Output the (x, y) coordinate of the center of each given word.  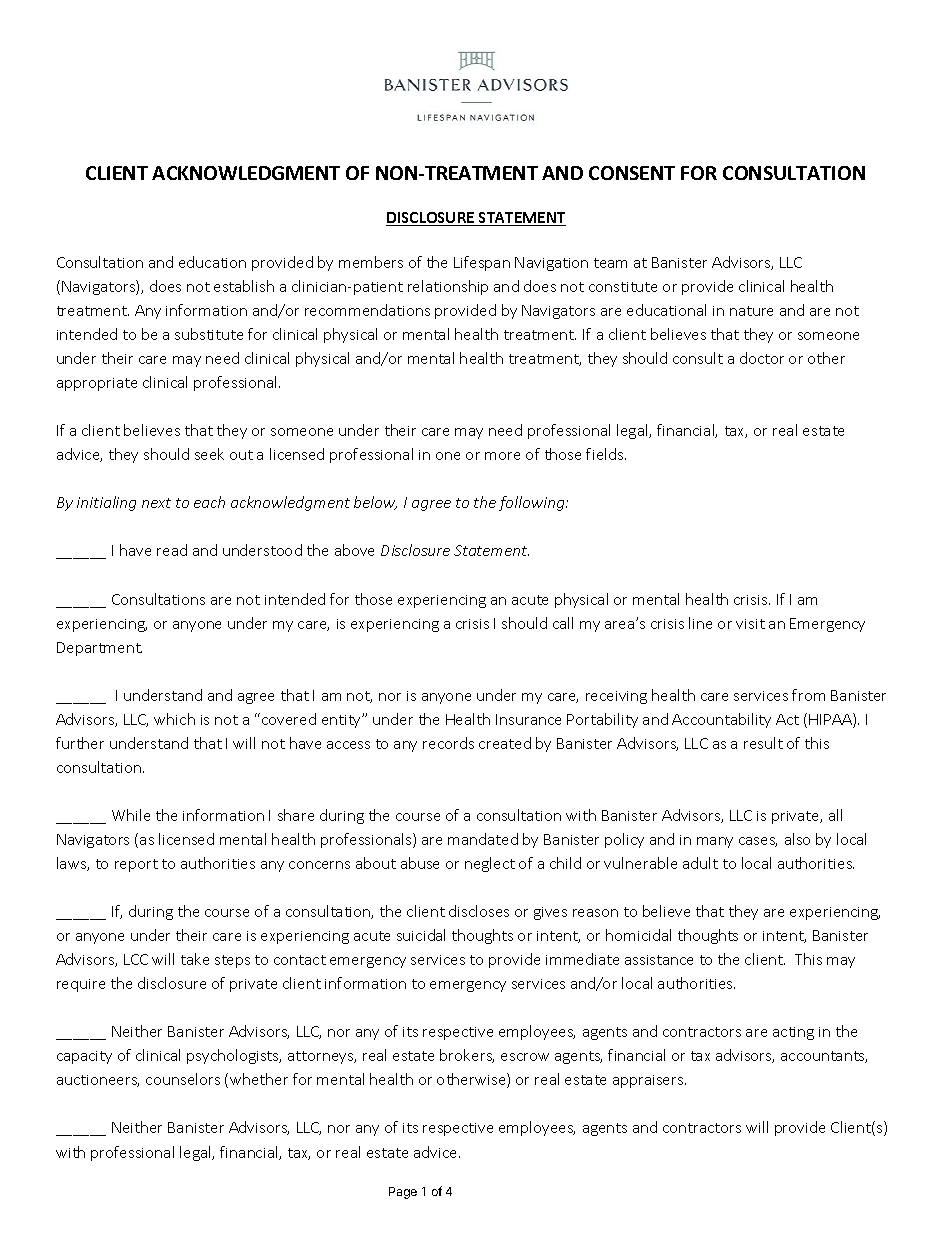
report (136, 865)
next (156, 503)
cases (758, 842)
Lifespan (482, 263)
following (533, 503)
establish (244, 286)
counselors (183, 1079)
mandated (483, 839)
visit (750, 624)
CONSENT (632, 173)
